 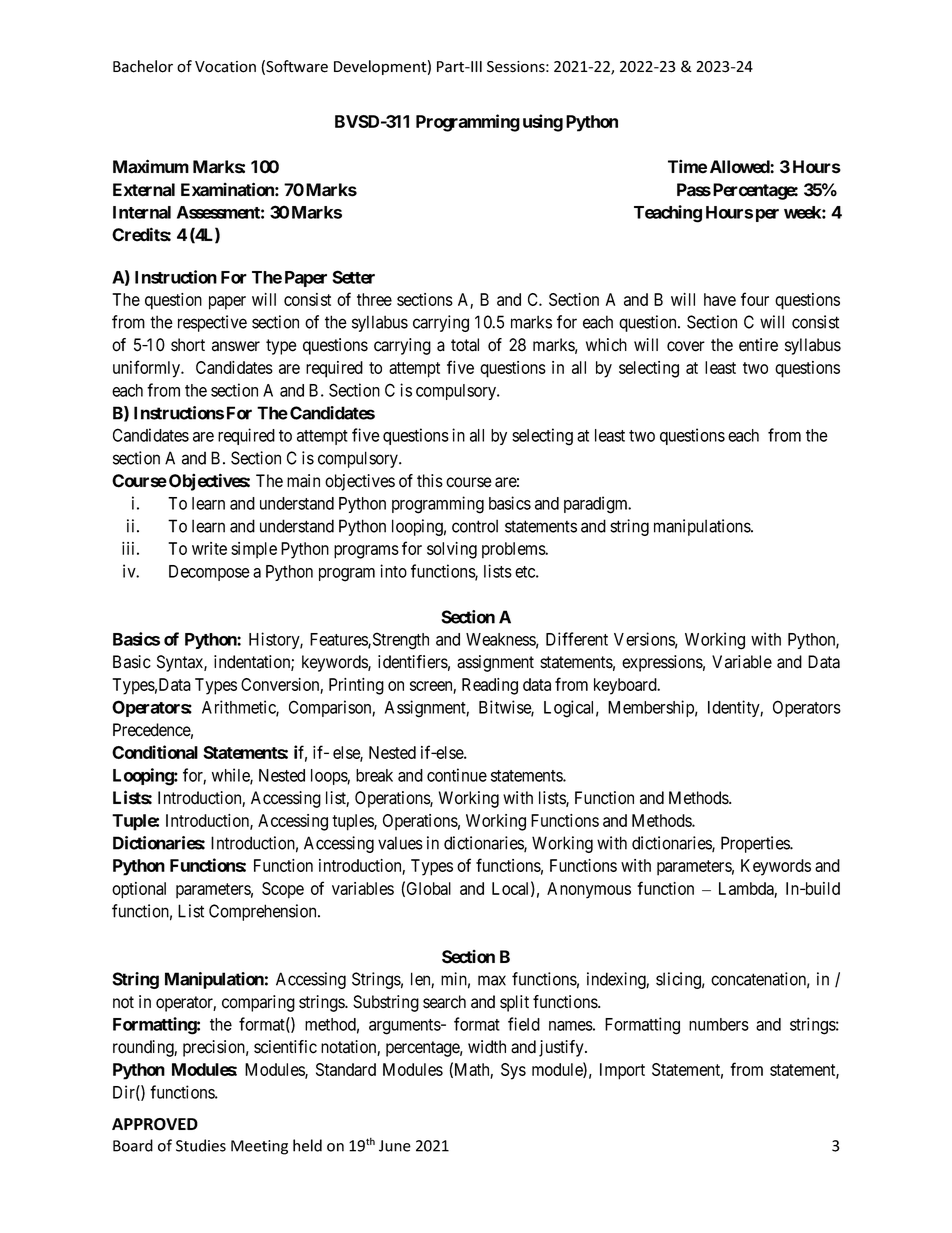 What do you see at coordinates (201, 1145) in the page?
I see `Studies` at bounding box center [201, 1145].
